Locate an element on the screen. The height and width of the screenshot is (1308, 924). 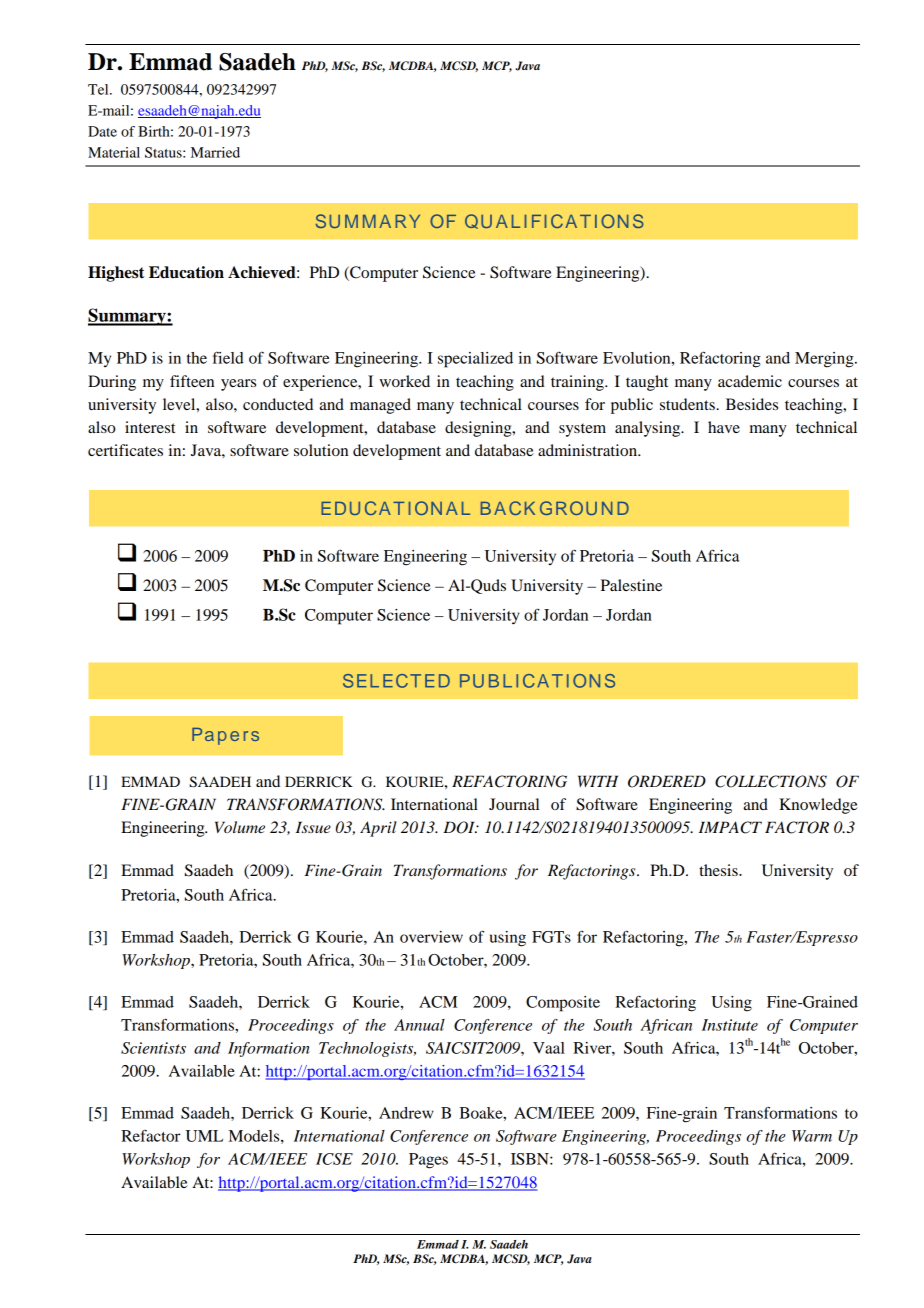
QUALIFICATIONS is located at coordinates (554, 221).
